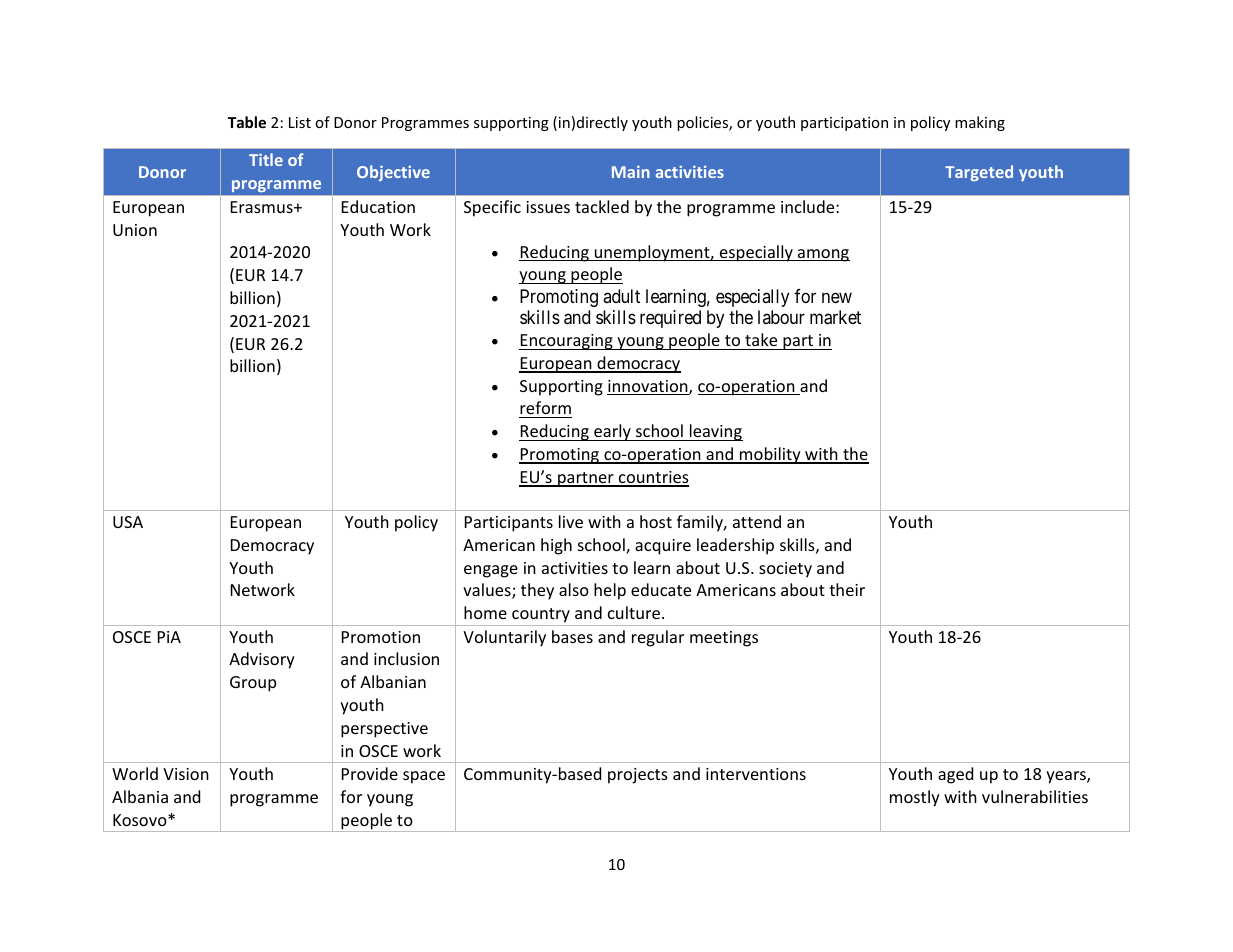 The width and height of the screenshot is (1233, 952). I want to click on projects, so click(638, 776).
